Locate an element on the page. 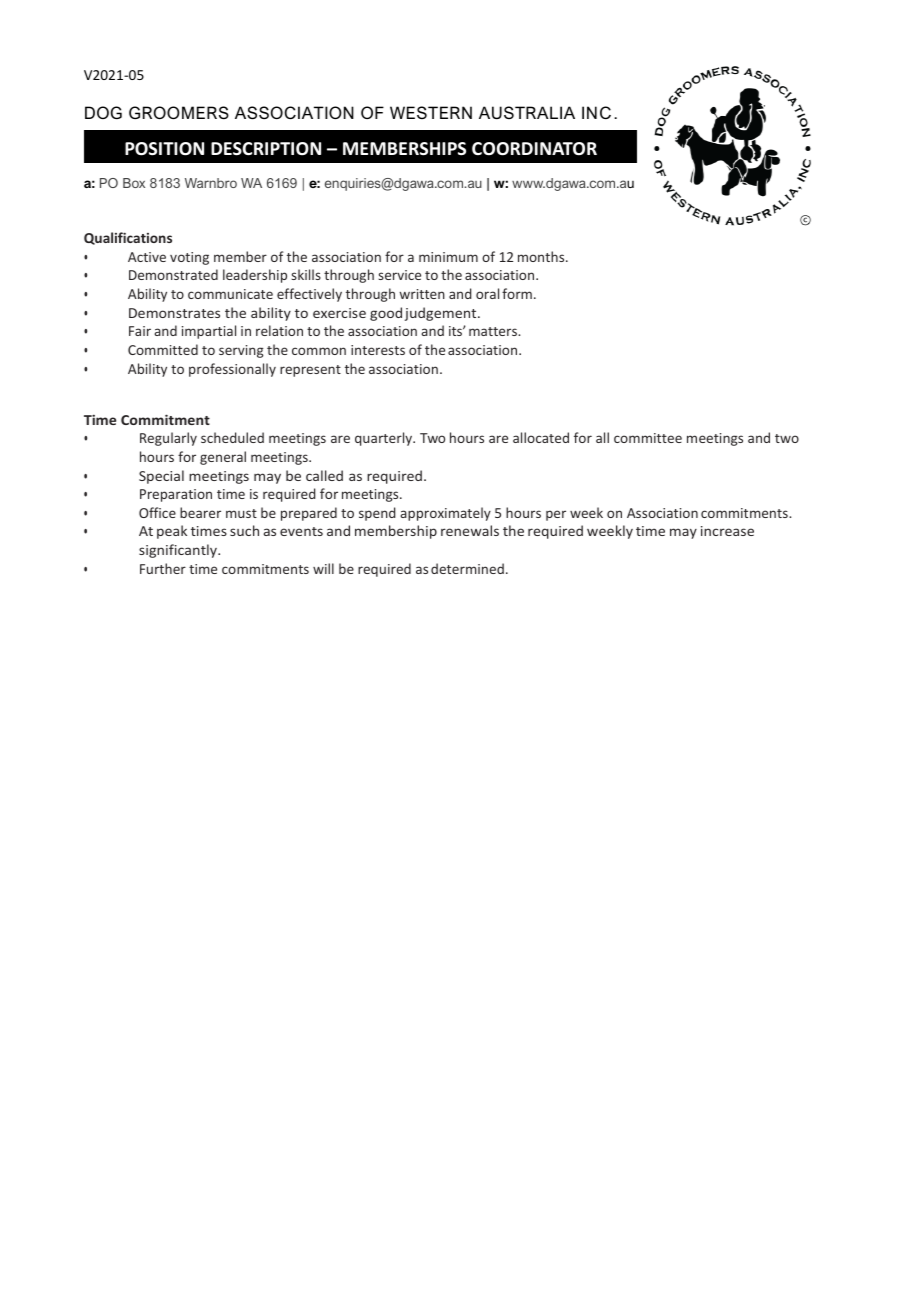  quarterly is located at coordinates (385, 439).
